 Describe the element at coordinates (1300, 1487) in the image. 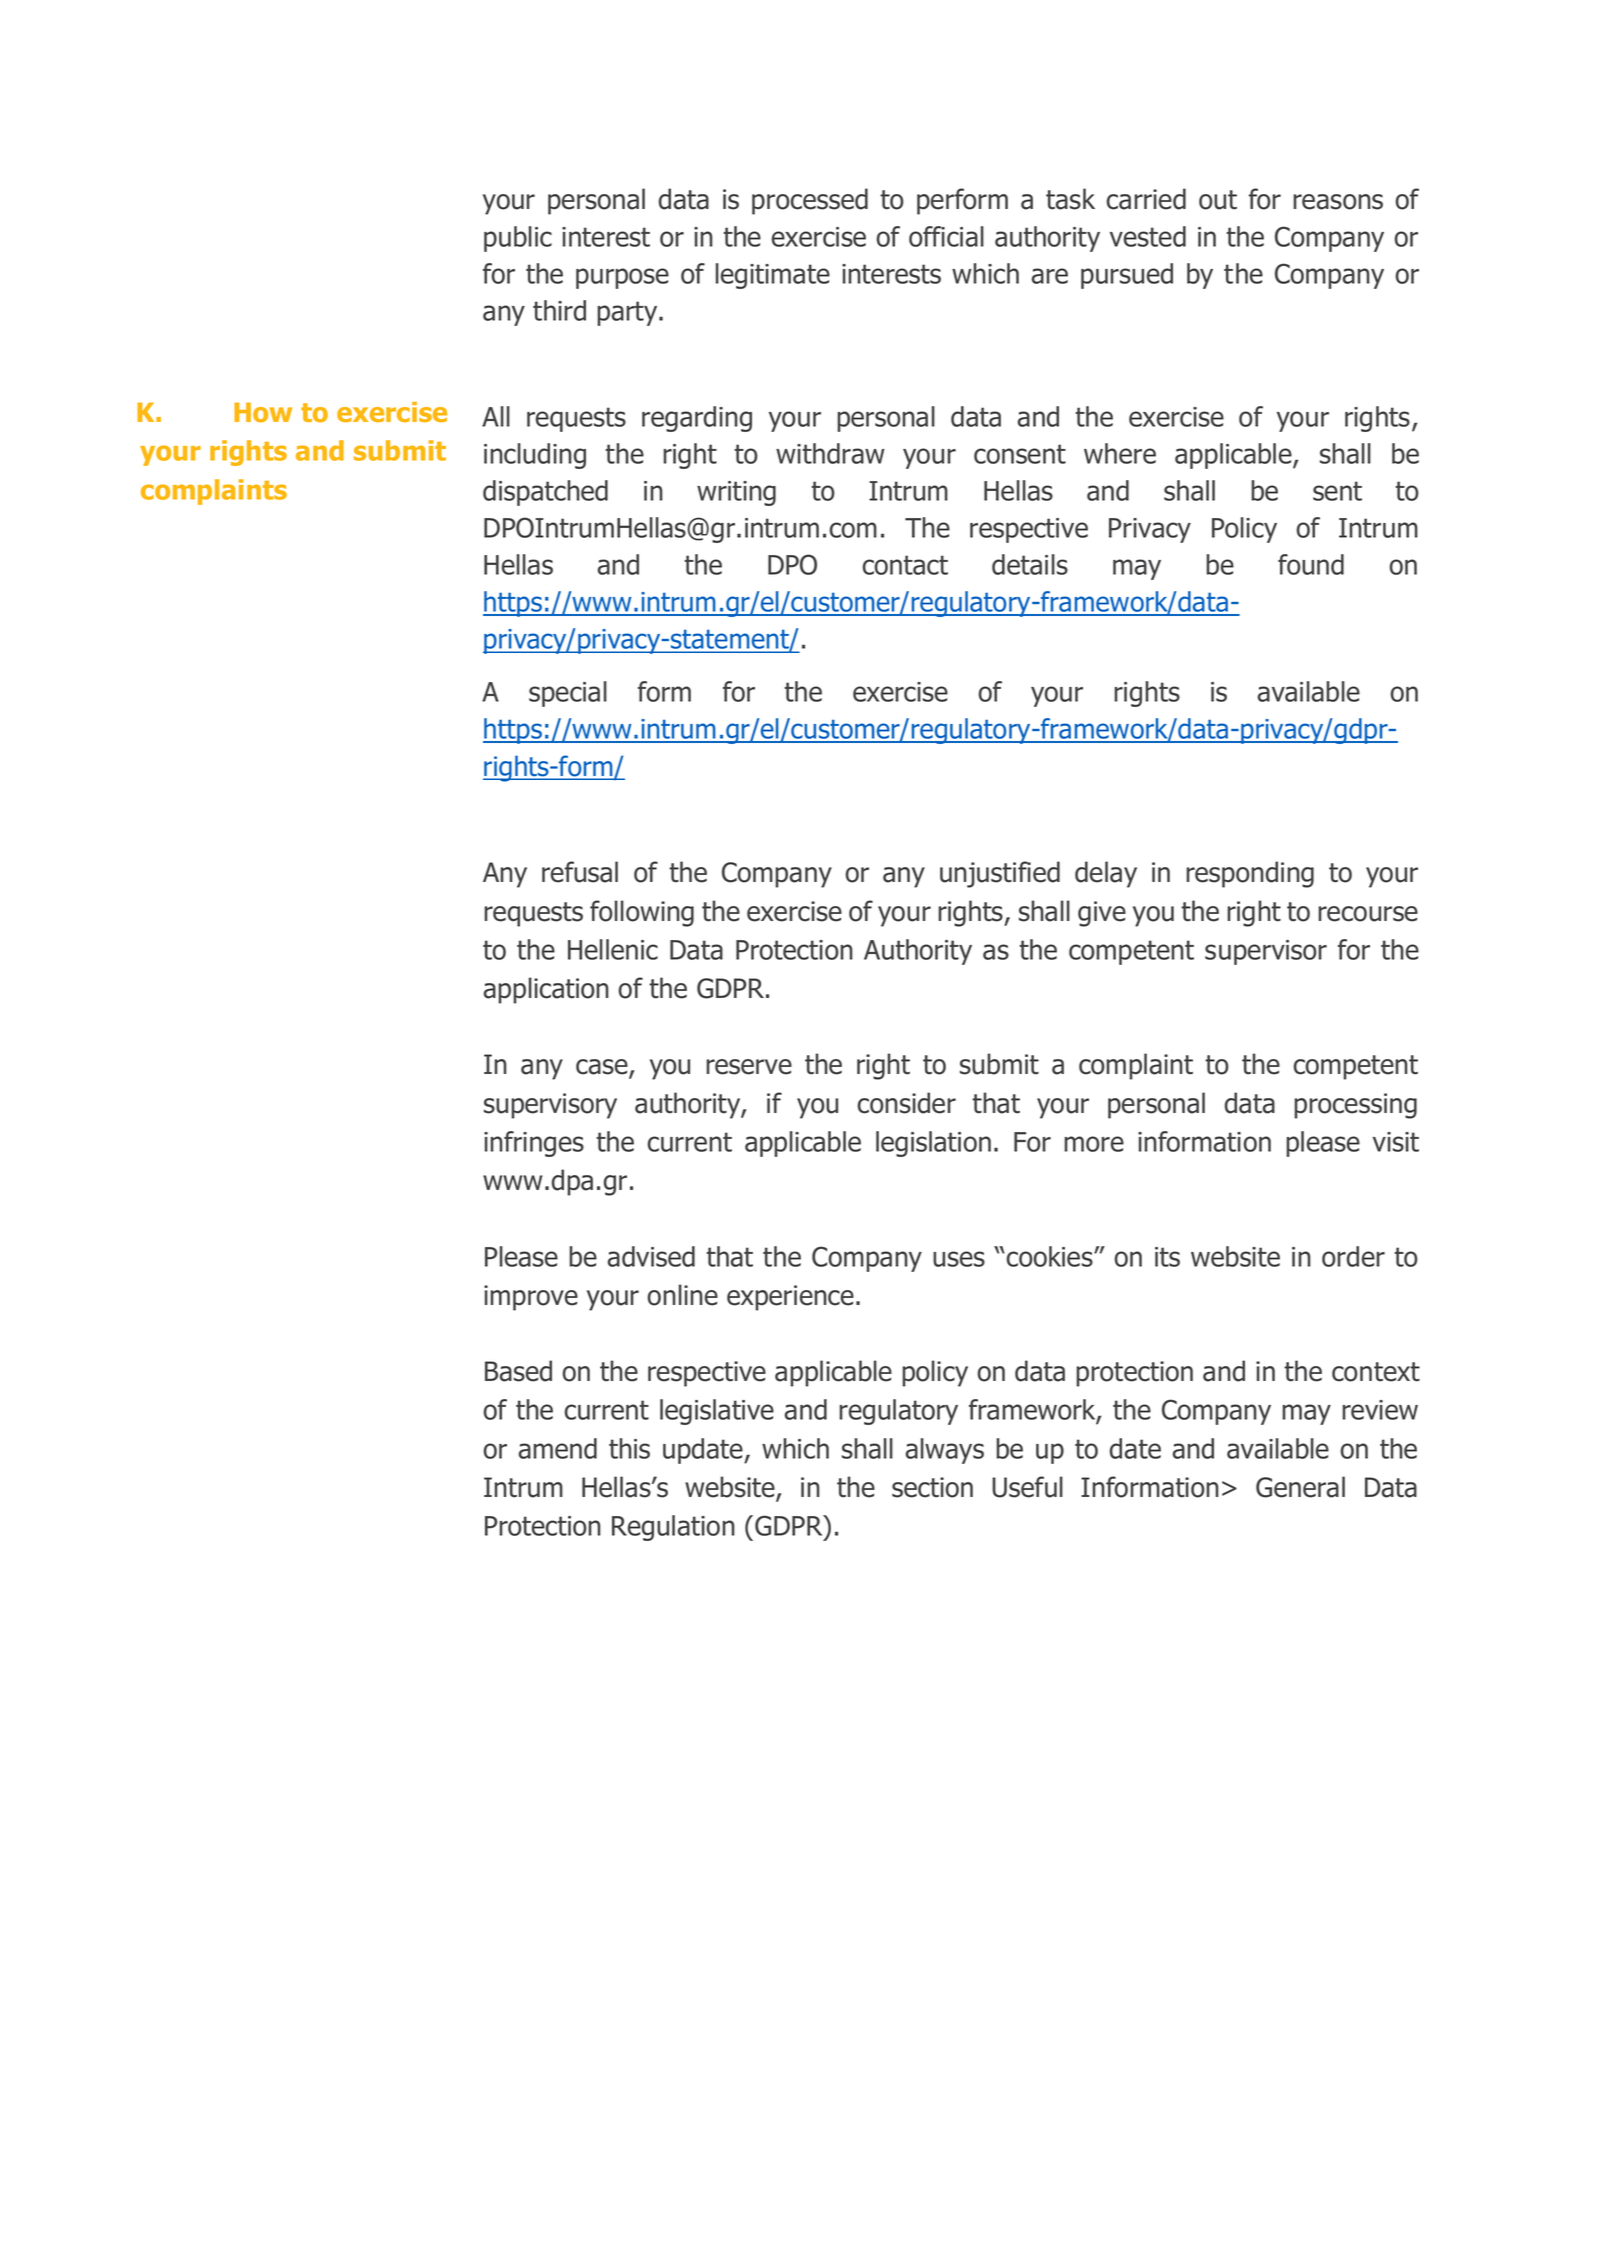

I see `General` at that location.
